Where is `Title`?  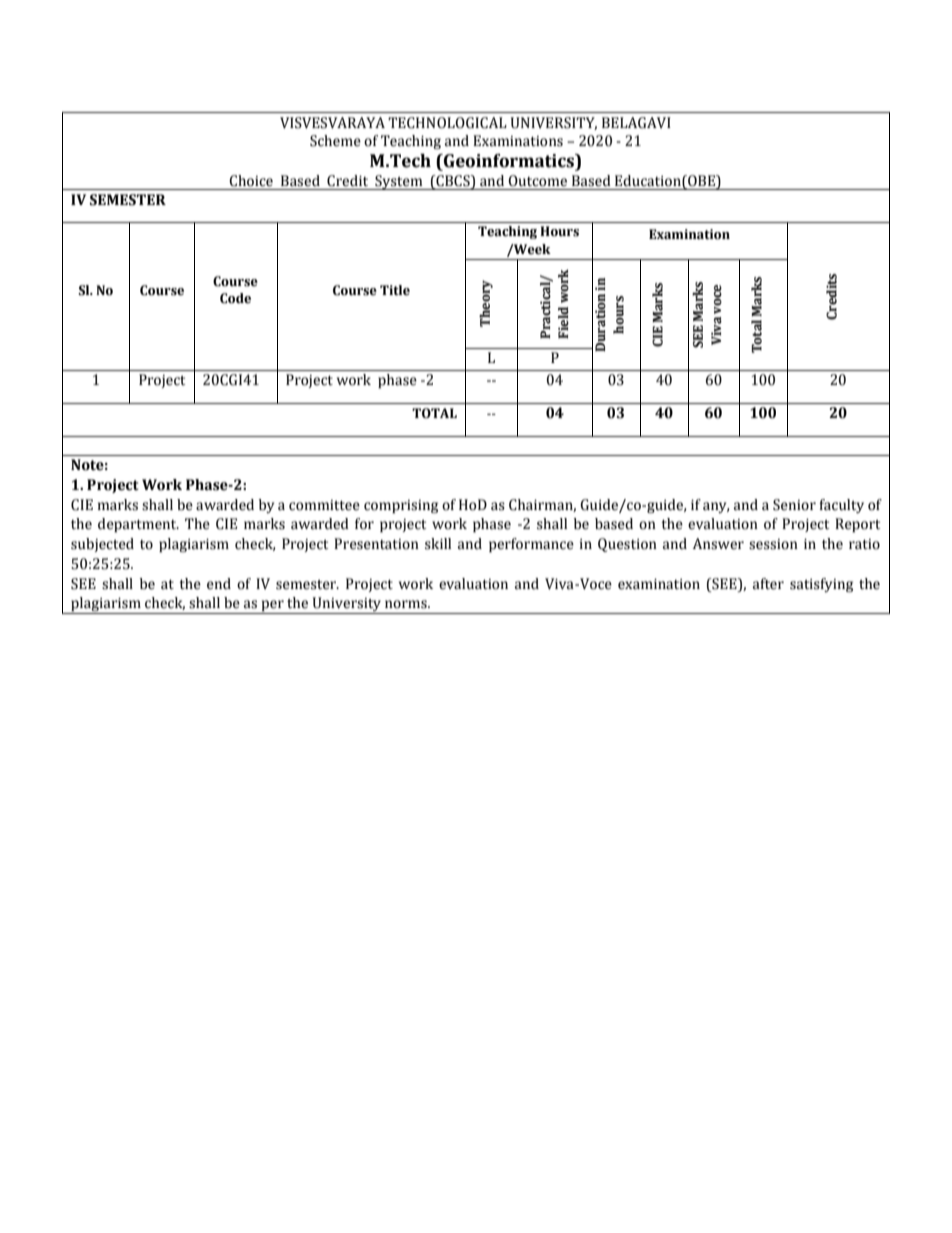
Title is located at coordinates (395, 290).
